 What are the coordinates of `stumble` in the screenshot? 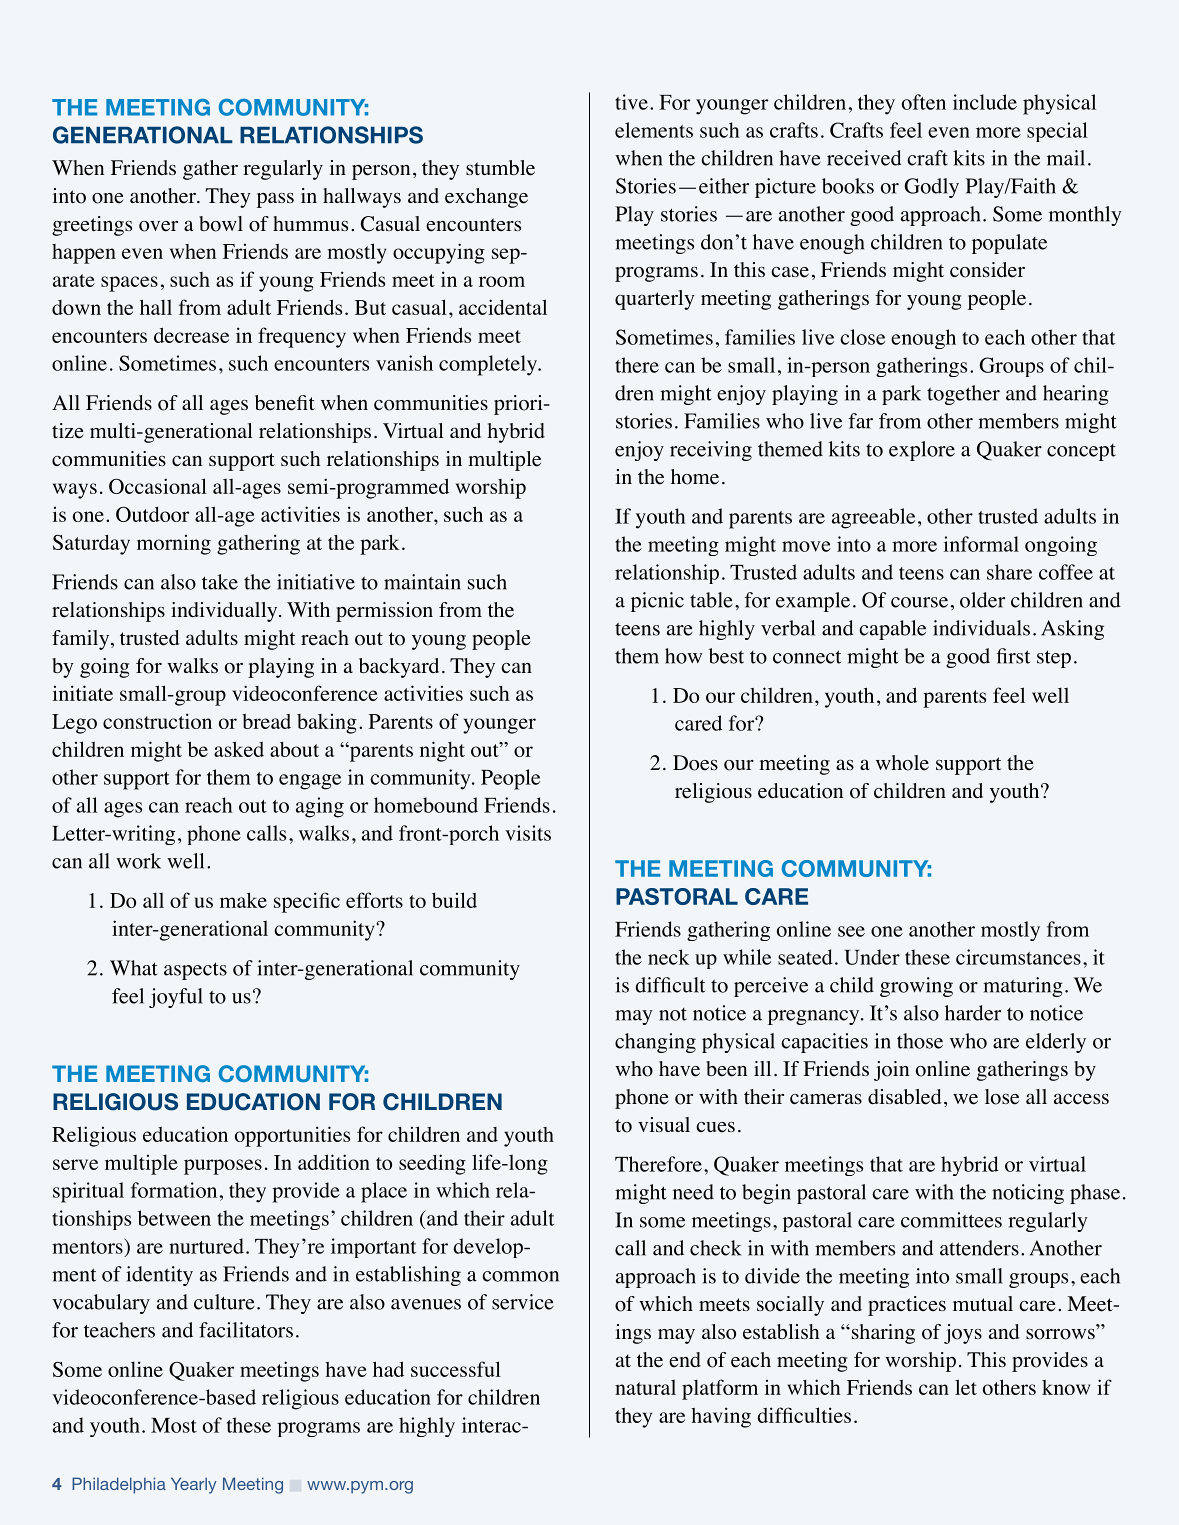 It's located at (500, 168).
